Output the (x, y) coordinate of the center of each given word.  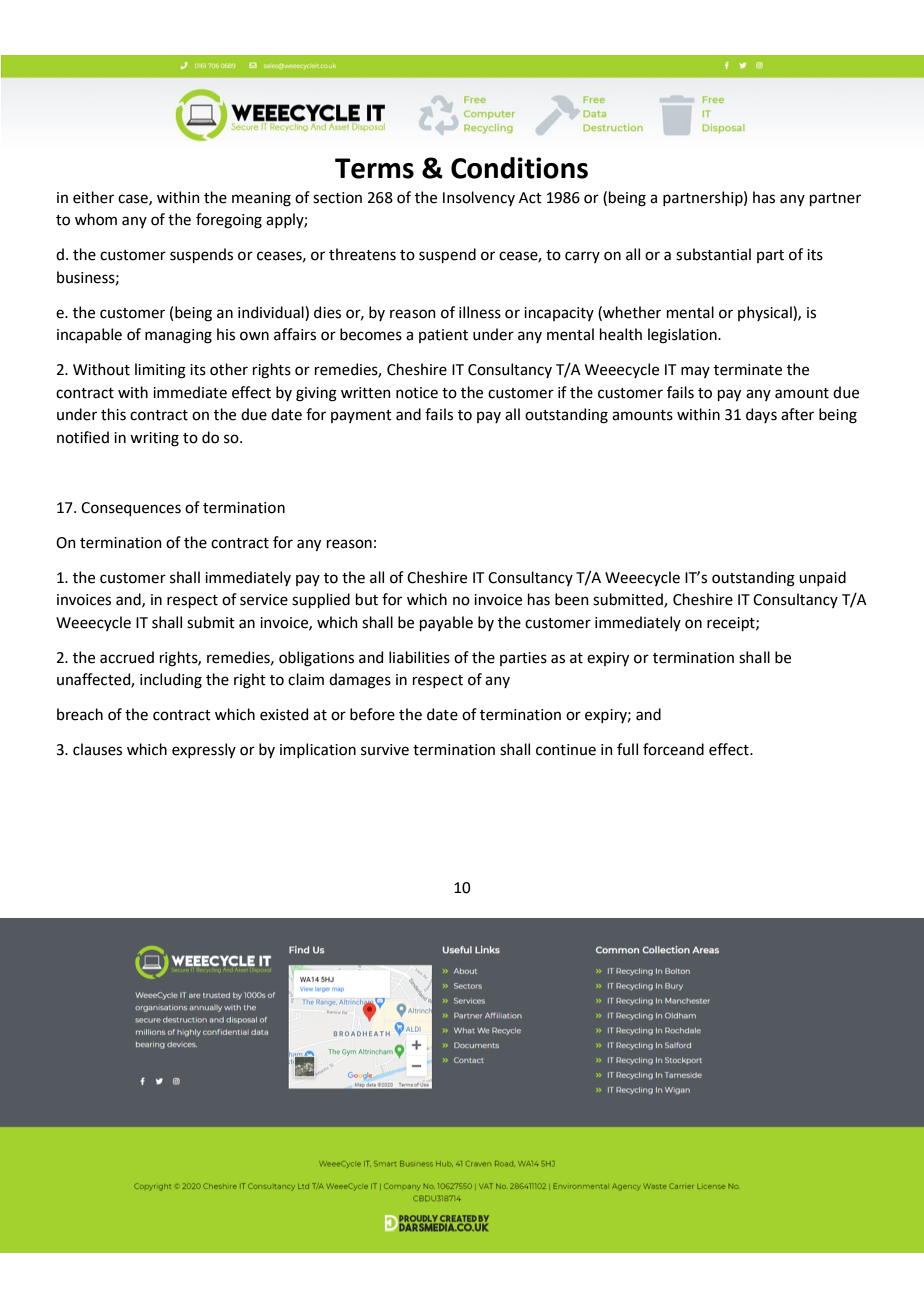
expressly (204, 750)
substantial (713, 254)
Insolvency (479, 198)
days (761, 415)
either (93, 197)
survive (385, 750)
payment (361, 416)
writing (154, 439)
